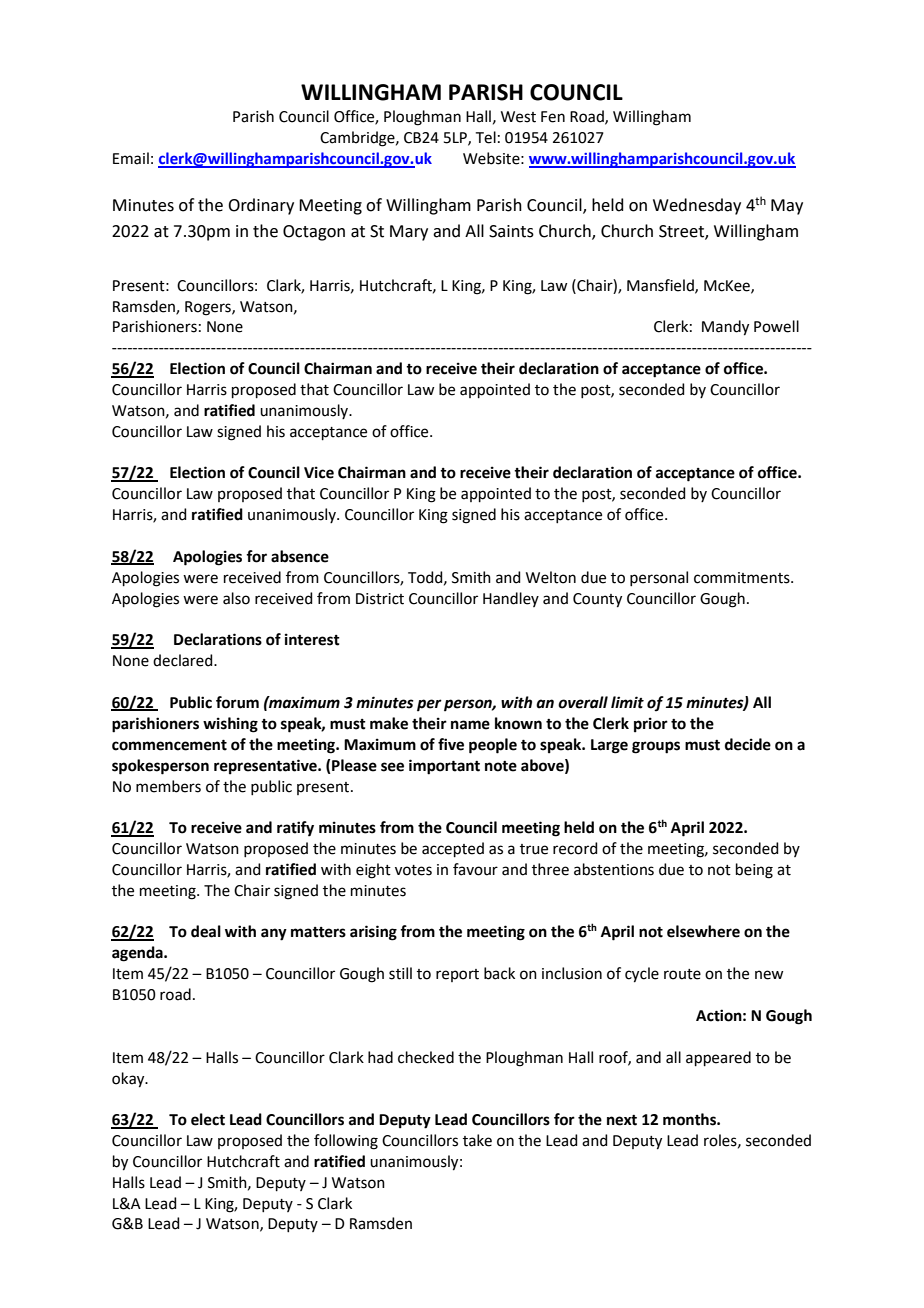  Describe the element at coordinates (184, 660) in the screenshot. I see `declared` at that location.
